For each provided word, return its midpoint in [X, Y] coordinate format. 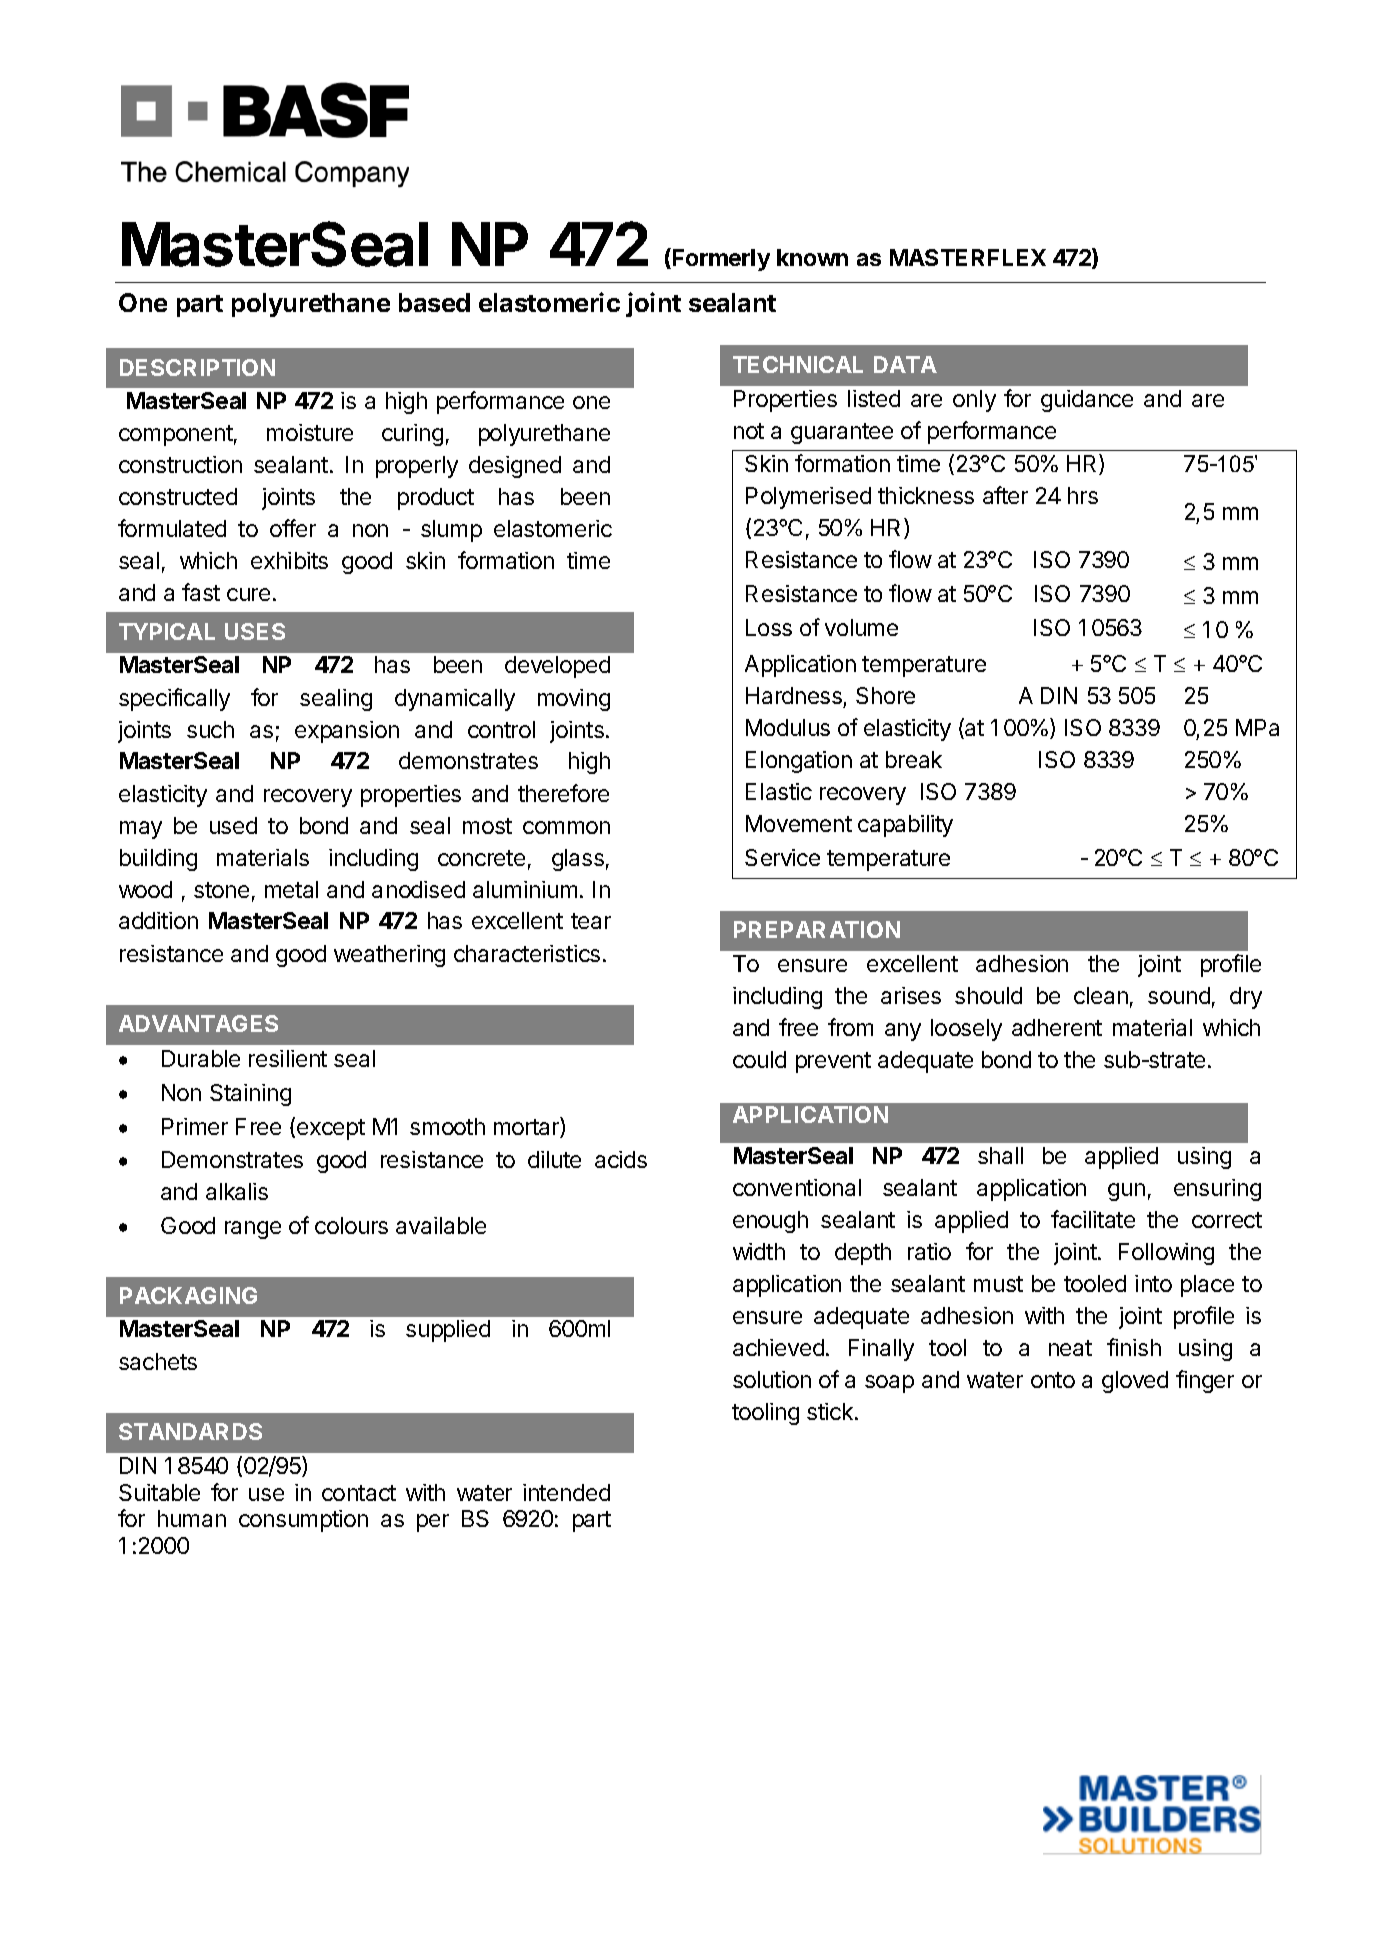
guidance [1087, 401]
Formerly [720, 259]
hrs [1083, 495]
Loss [769, 627]
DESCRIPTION [197, 367]
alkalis [237, 1191]
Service [782, 857]
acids [621, 1159]
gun [1126, 1192]
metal [291, 889]
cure [248, 594]
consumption [303, 1521]
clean [1101, 995]
